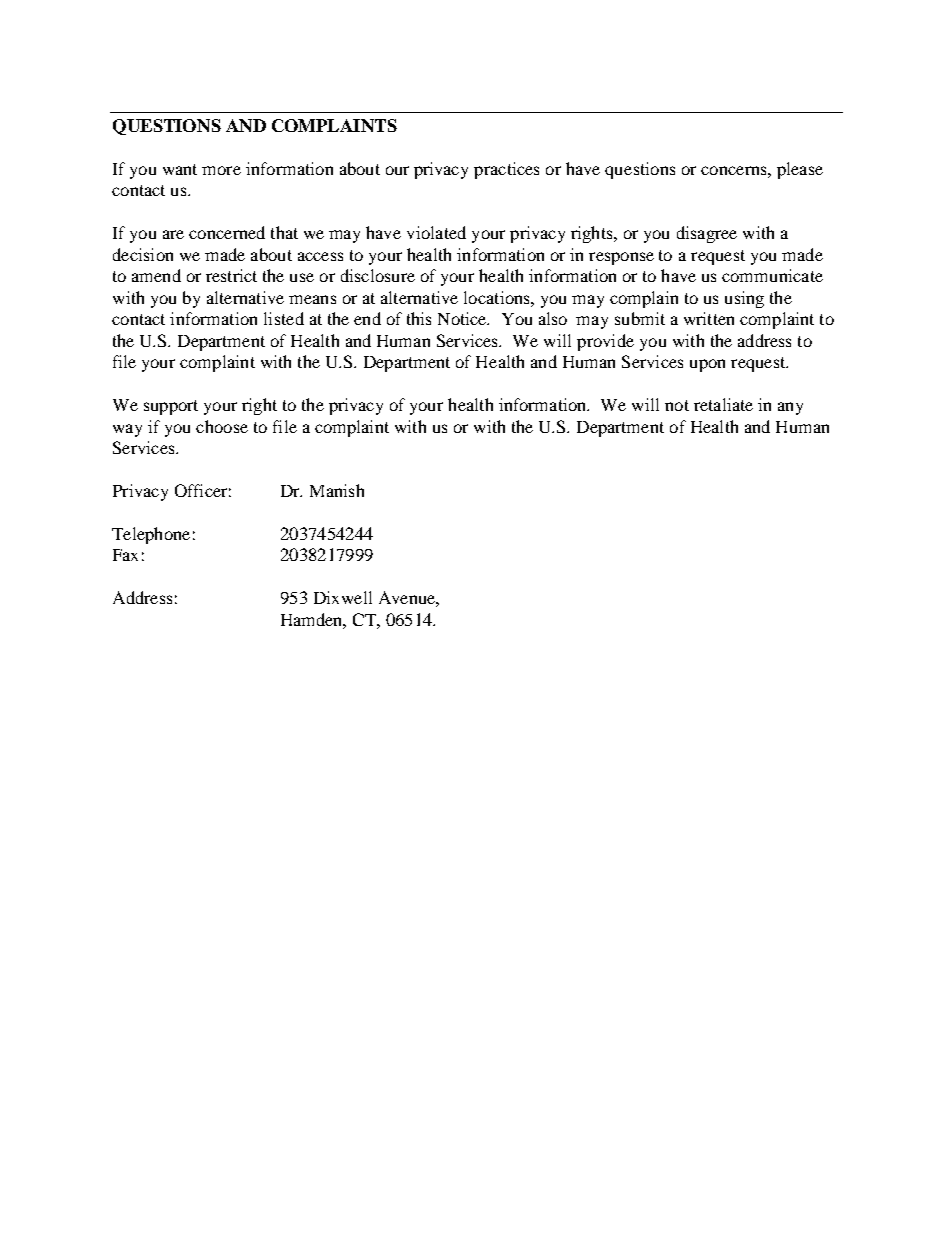  I want to click on Telephone, so click(151, 535).
